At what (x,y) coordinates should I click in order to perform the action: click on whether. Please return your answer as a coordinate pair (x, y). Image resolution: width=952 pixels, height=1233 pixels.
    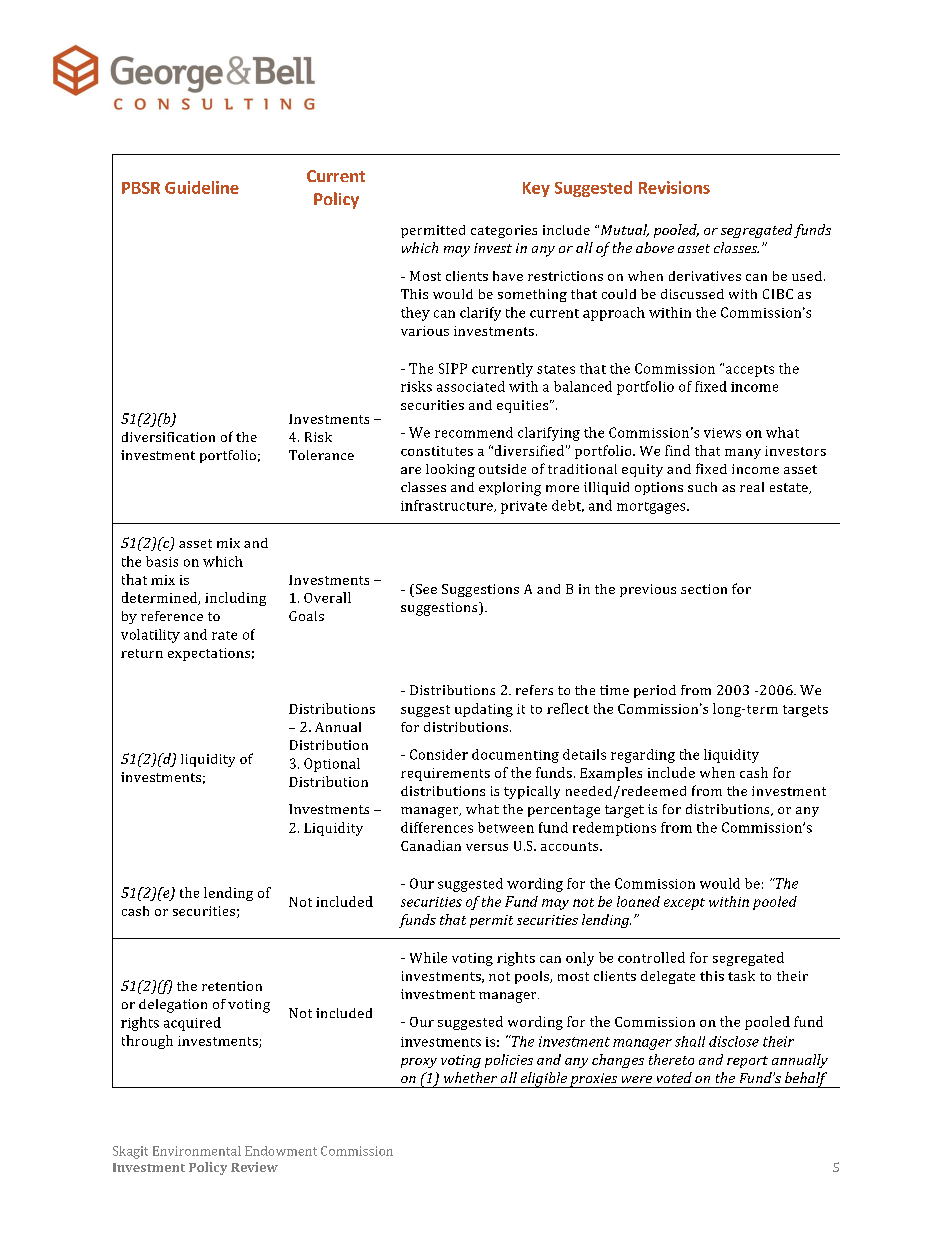
    Looking at the image, I should click on (470, 1077).
